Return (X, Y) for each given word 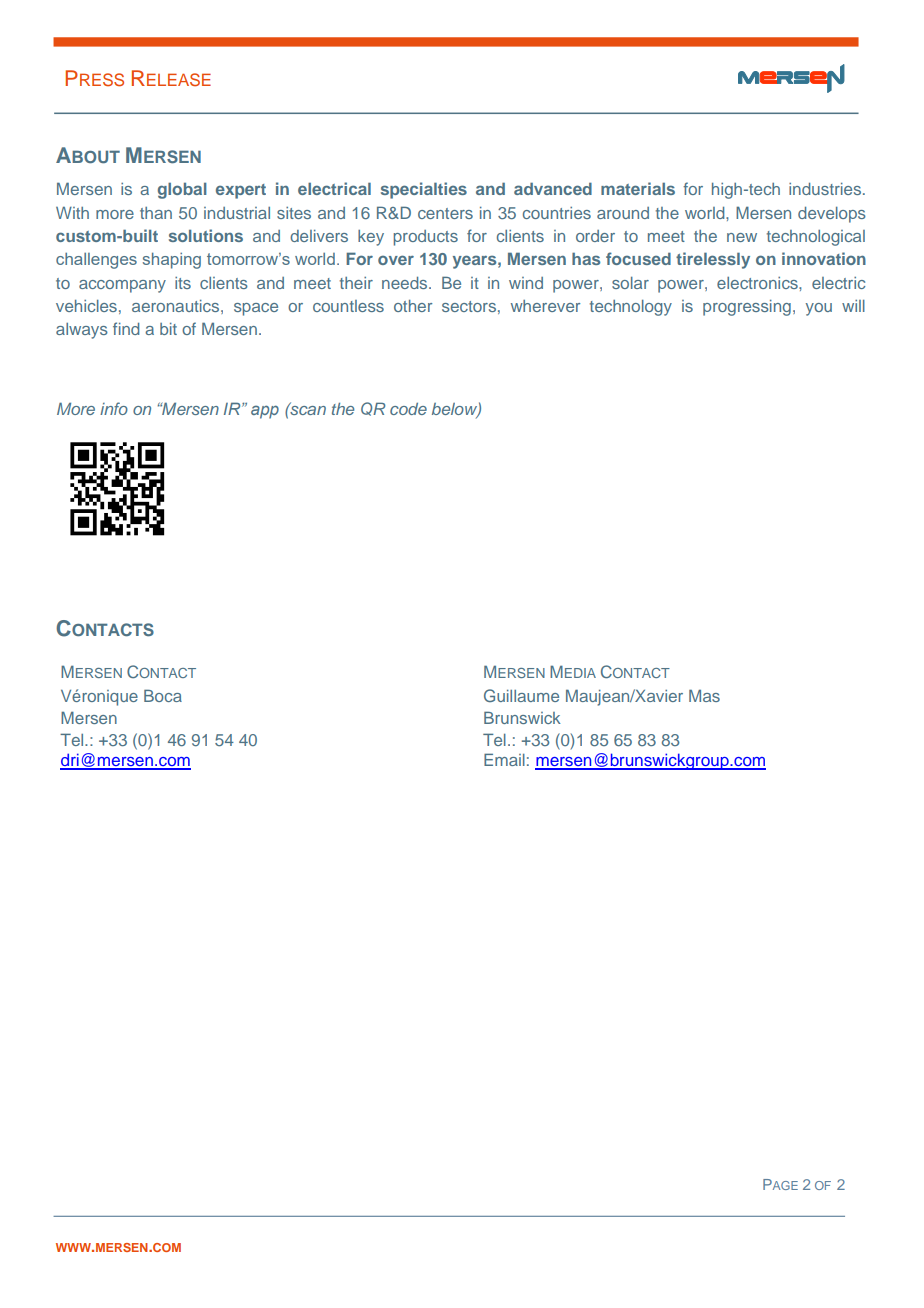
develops (832, 215)
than (156, 213)
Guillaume (521, 695)
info (114, 408)
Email (504, 759)
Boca (163, 695)
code (408, 409)
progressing (747, 308)
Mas (704, 695)
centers (445, 213)
